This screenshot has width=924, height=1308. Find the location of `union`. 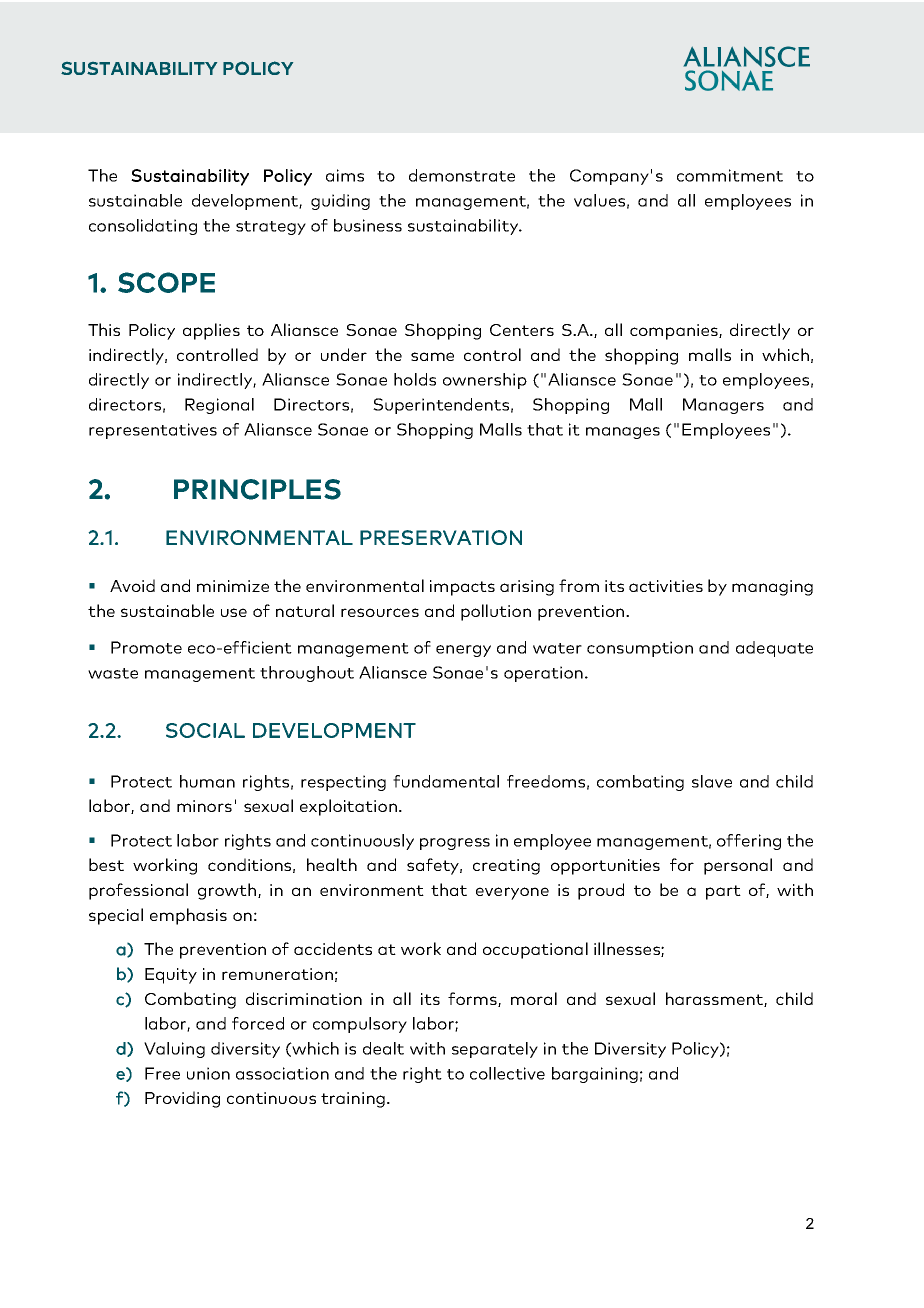

union is located at coordinates (208, 1073).
